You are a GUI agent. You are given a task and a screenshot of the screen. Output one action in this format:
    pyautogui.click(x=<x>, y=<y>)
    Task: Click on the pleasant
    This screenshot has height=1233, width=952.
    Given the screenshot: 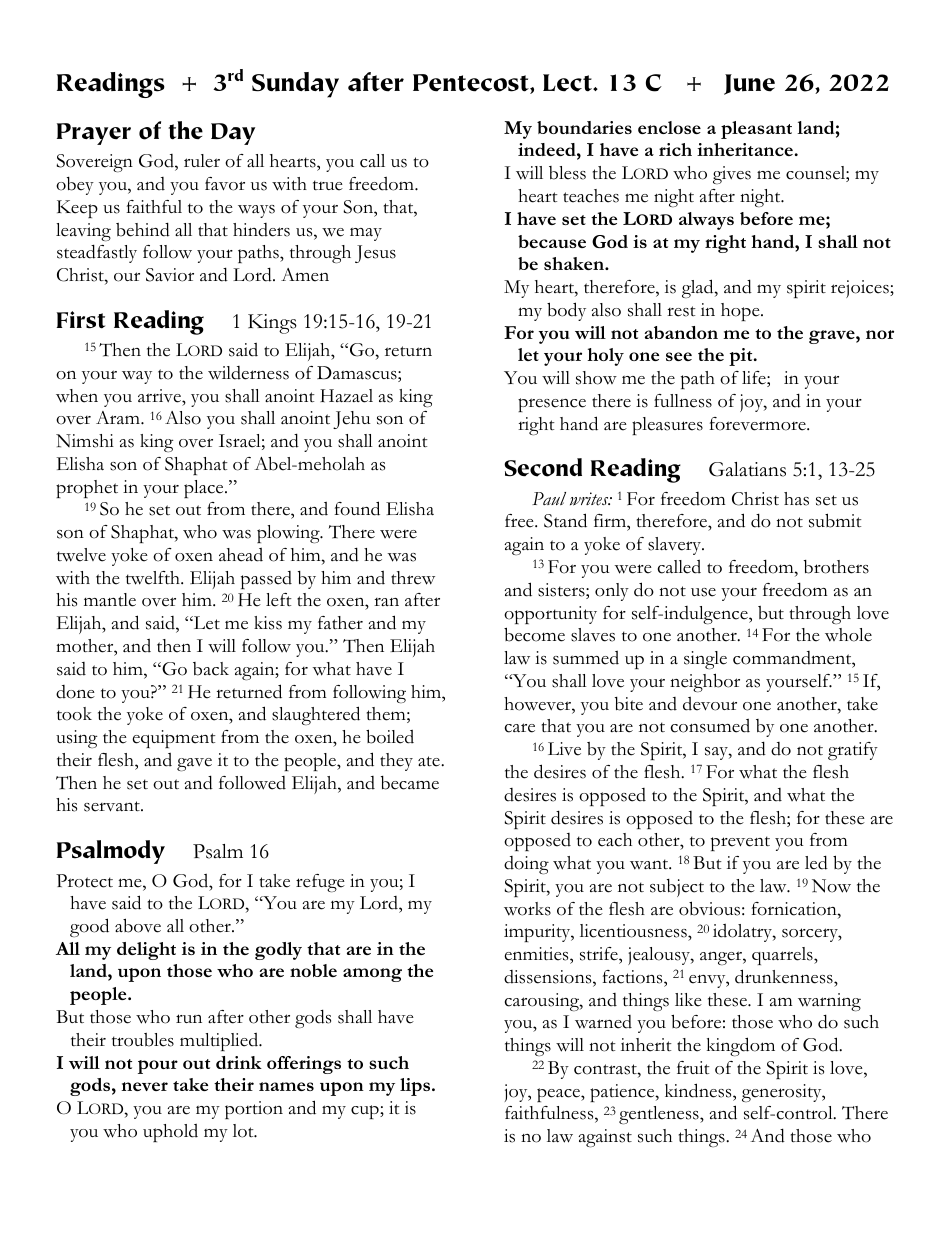 What is the action you would take?
    pyautogui.click(x=756, y=130)
